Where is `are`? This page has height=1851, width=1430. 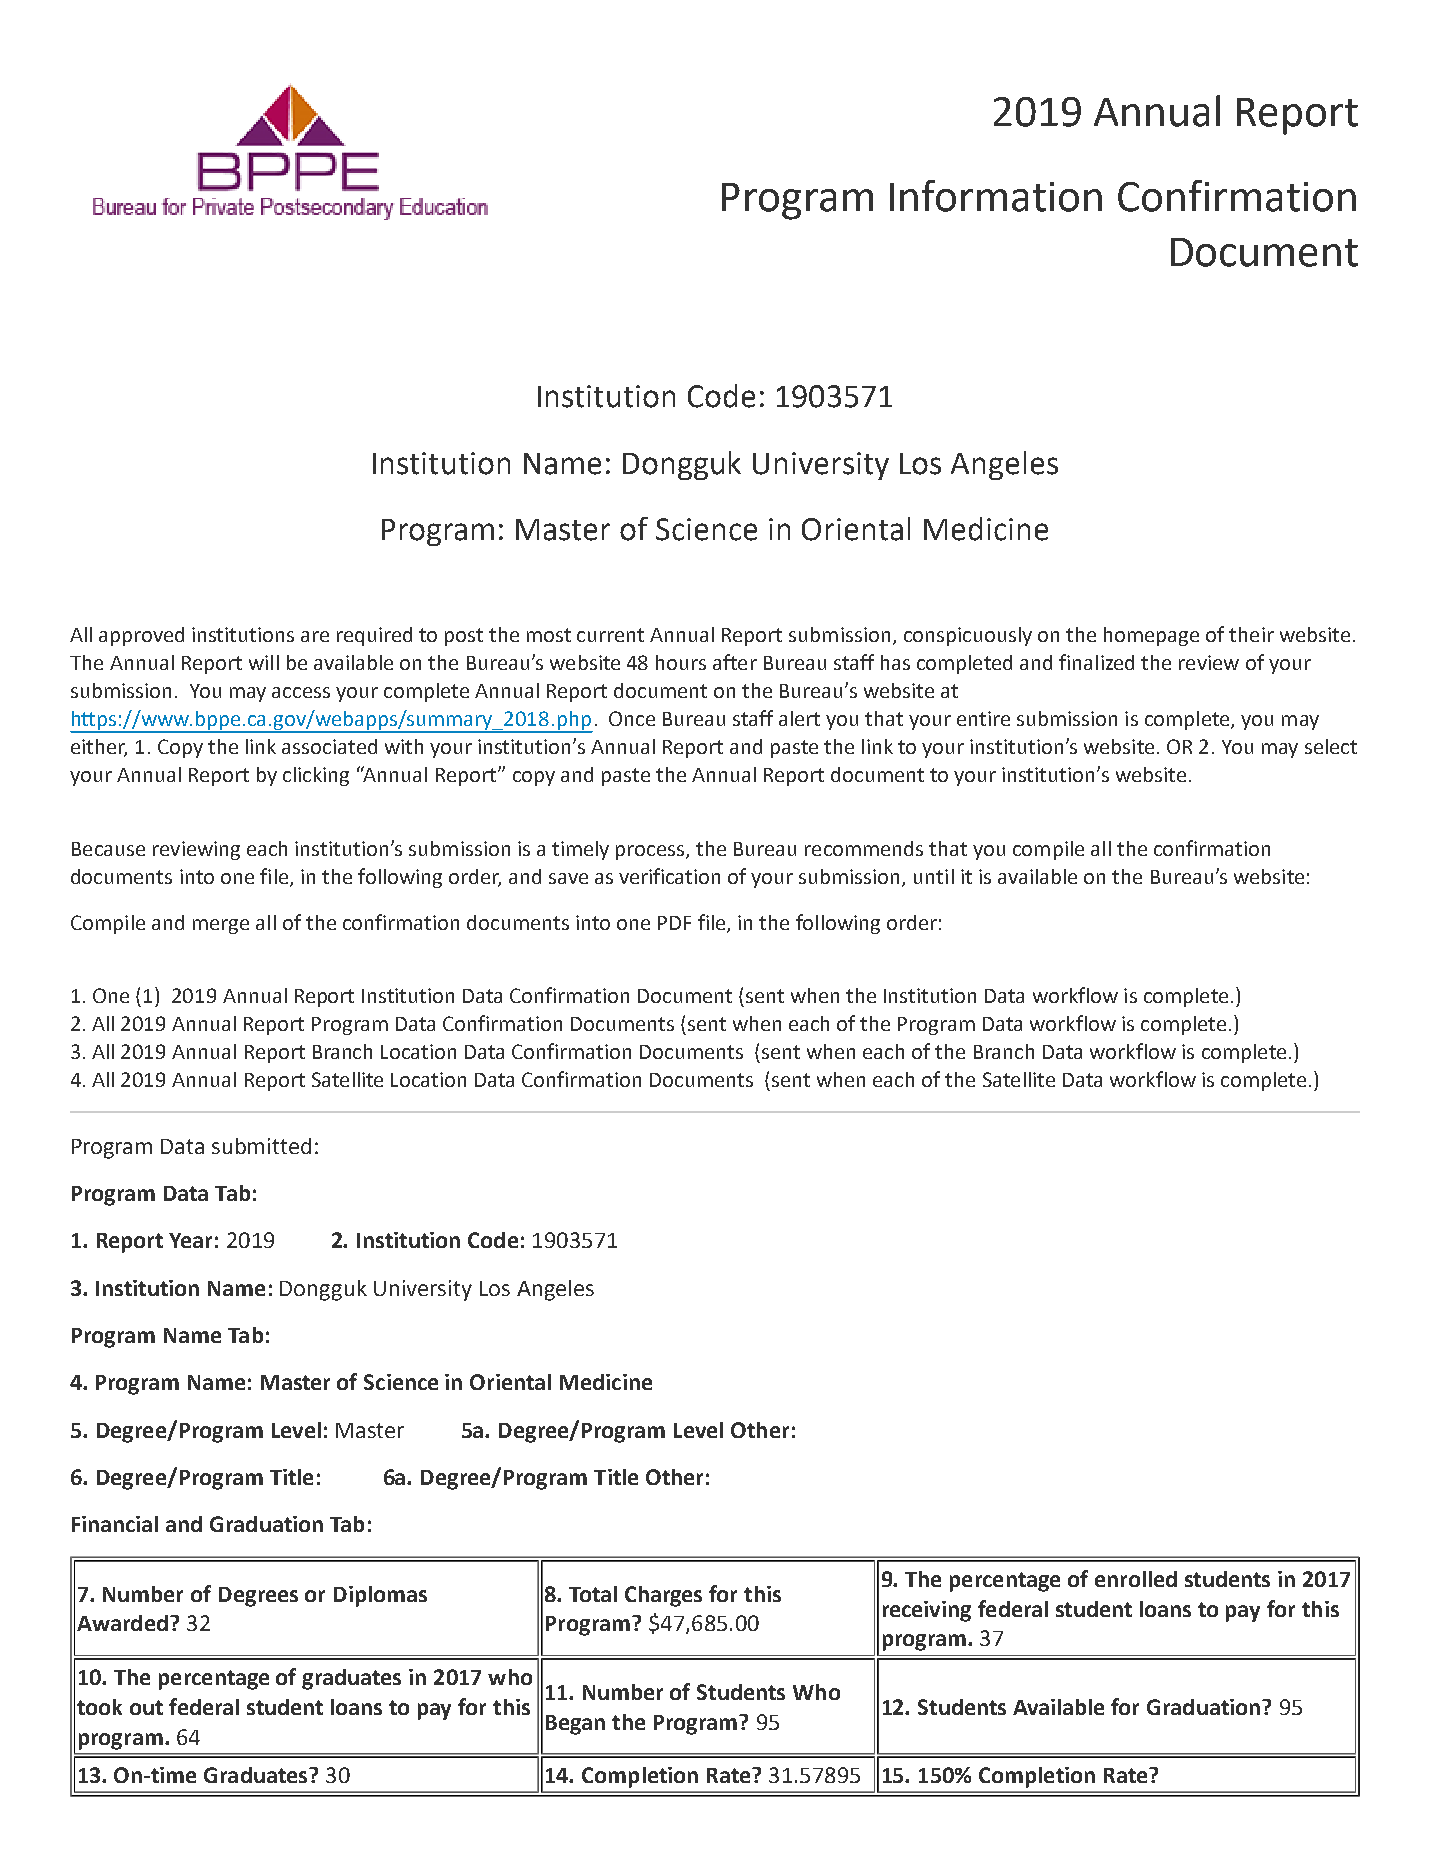
are is located at coordinates (315, 636).
